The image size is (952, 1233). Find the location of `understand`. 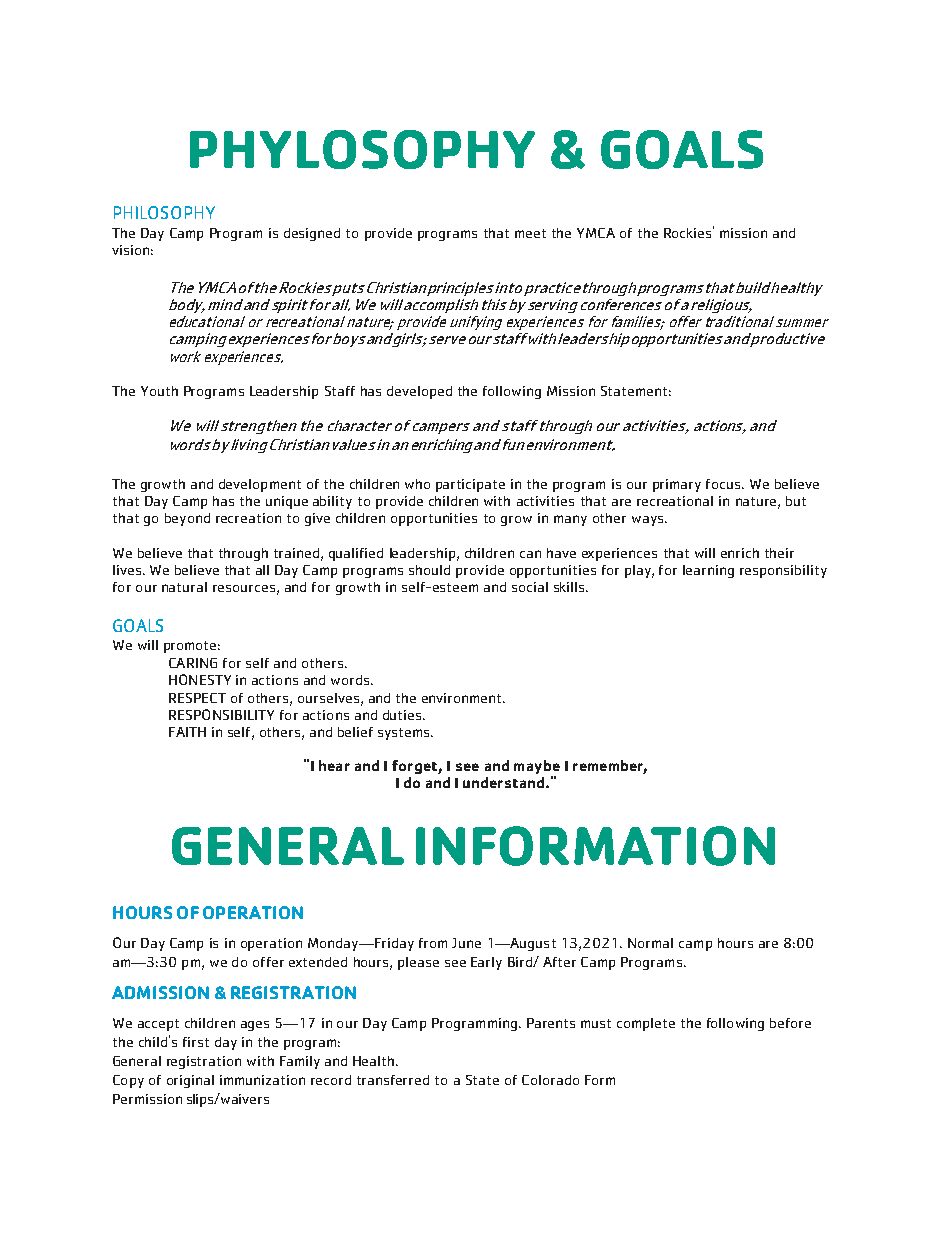

understand is located at coordinates (505, 782).
